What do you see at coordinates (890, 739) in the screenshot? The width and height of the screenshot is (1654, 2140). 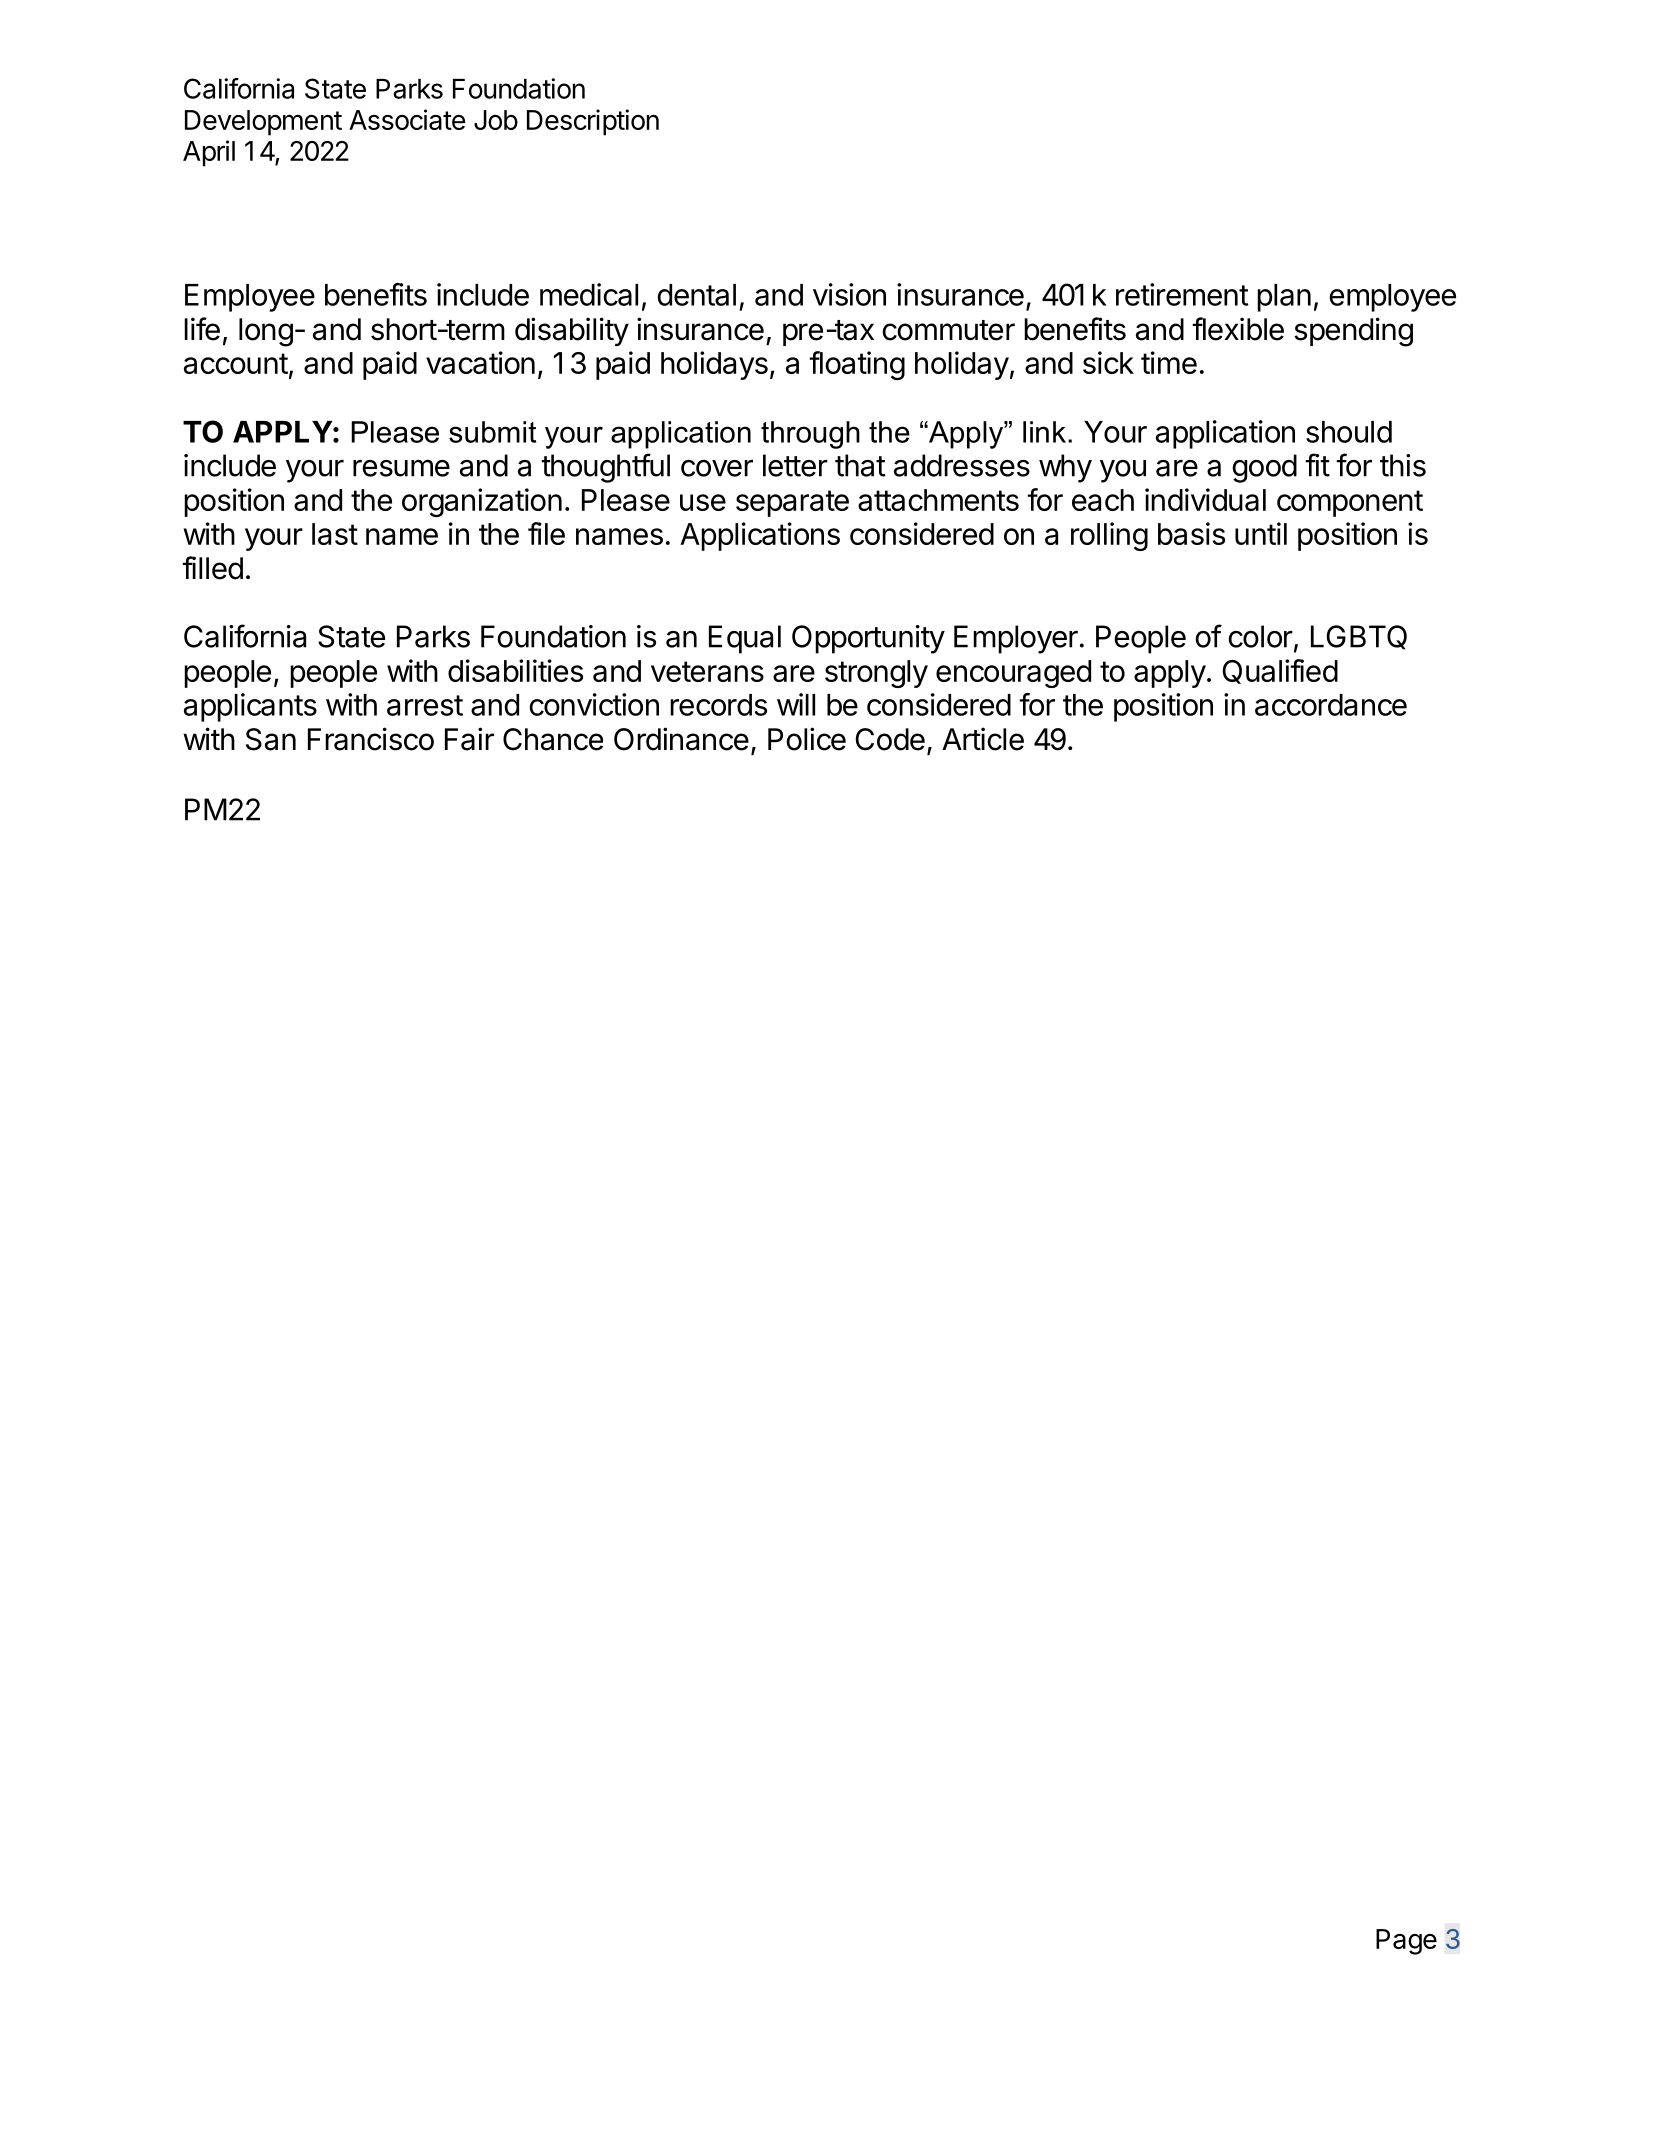 I see `Code` at bounding box center [890, 739].
